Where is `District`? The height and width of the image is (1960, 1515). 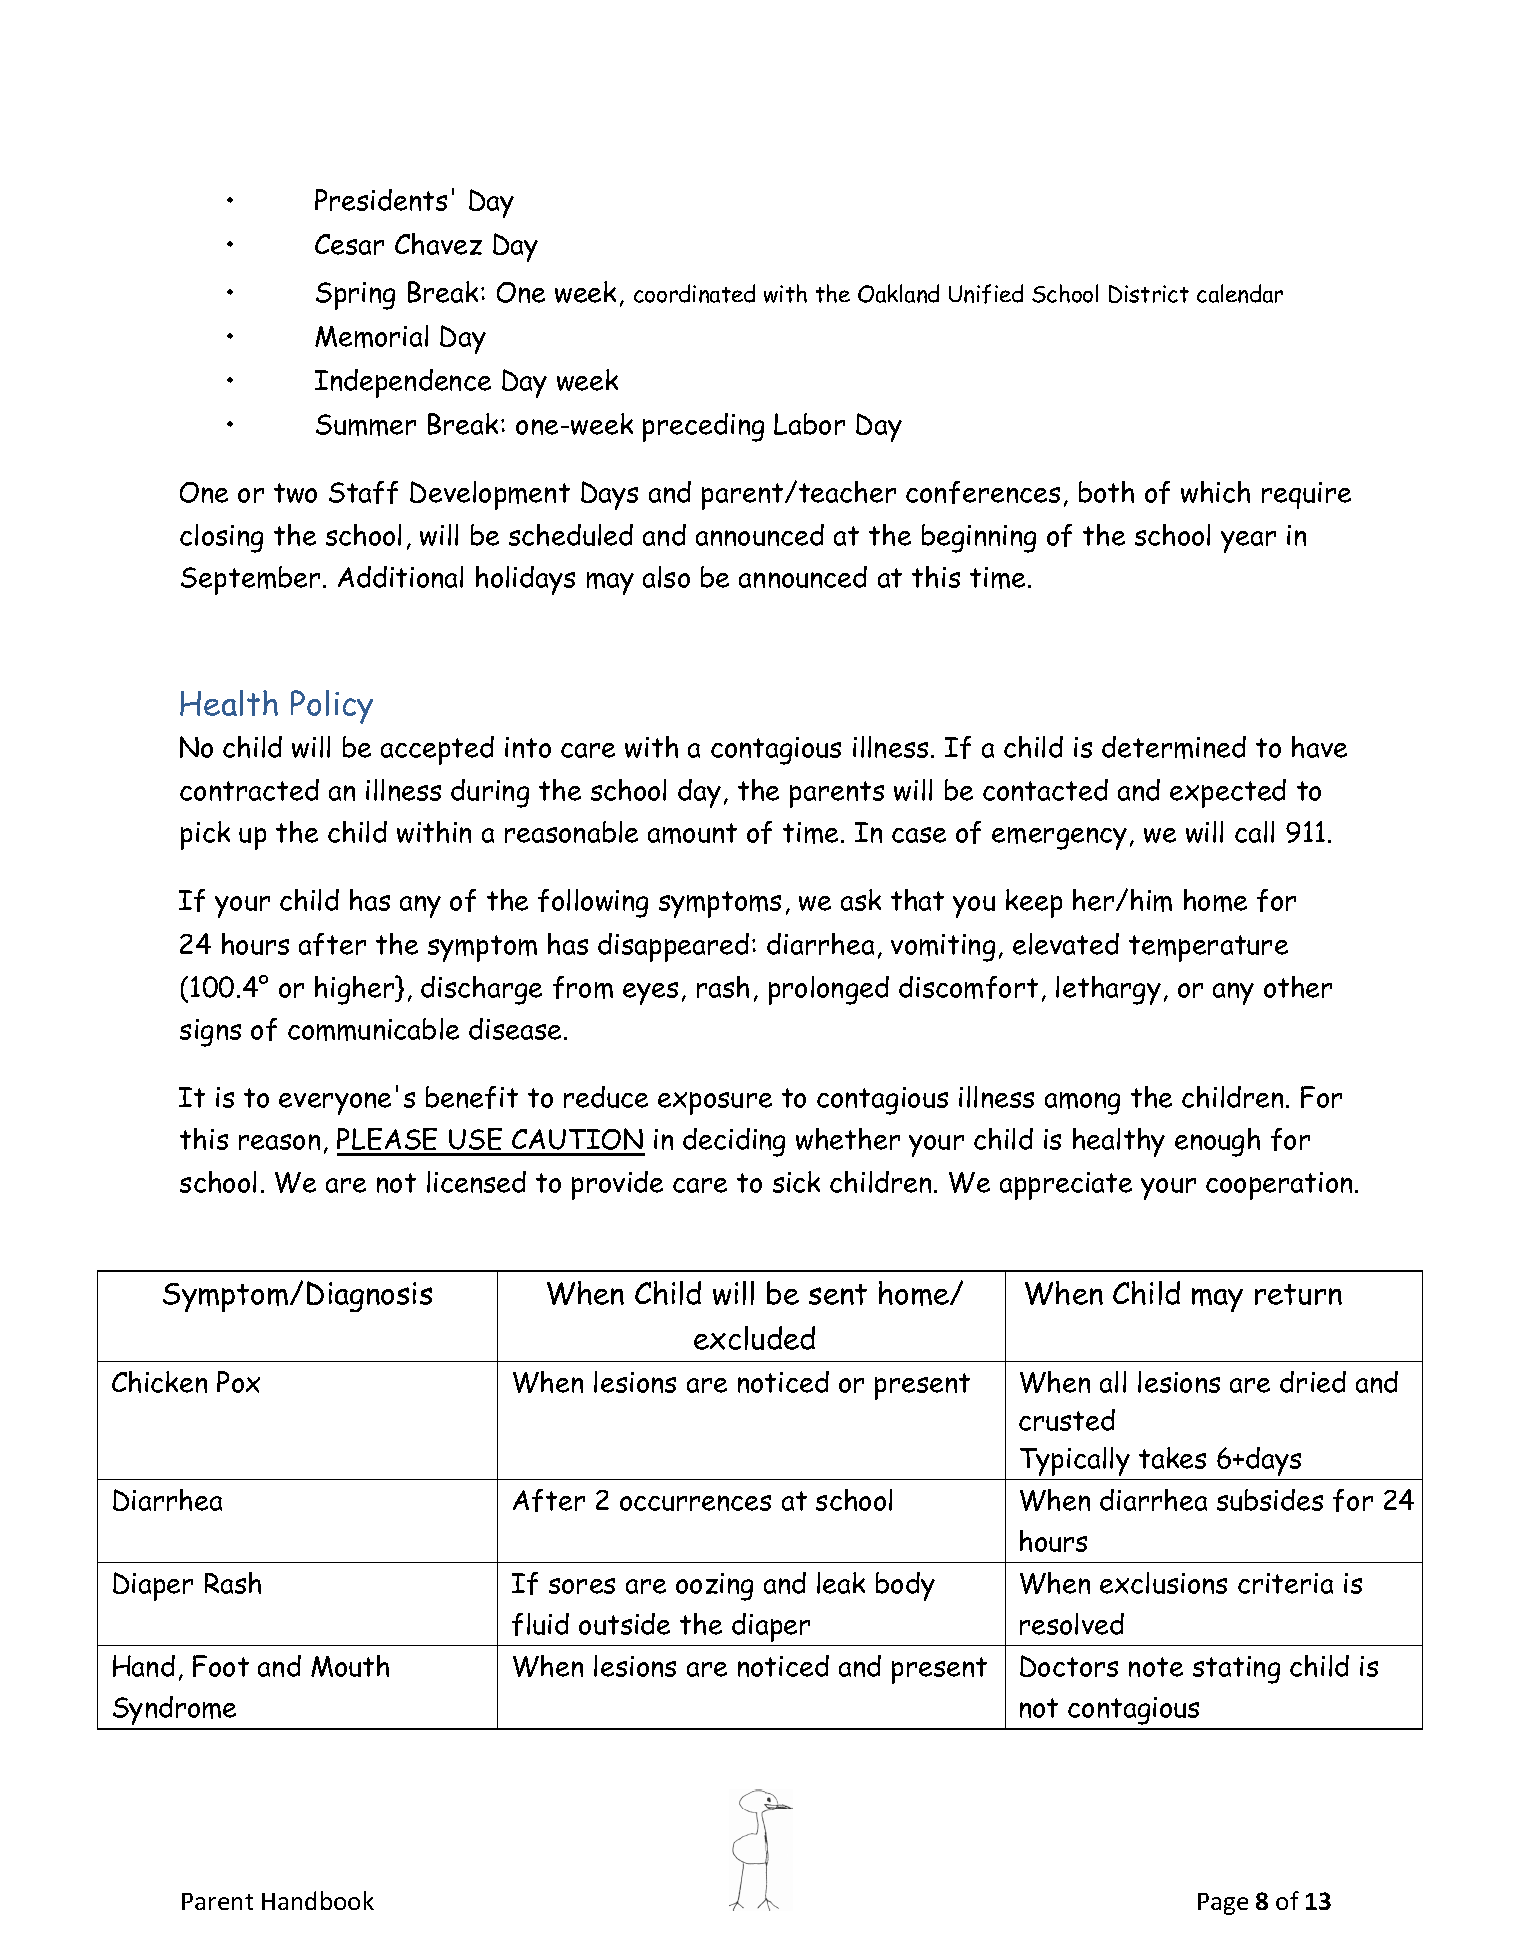
District is located at coordinates (1149, 294).
